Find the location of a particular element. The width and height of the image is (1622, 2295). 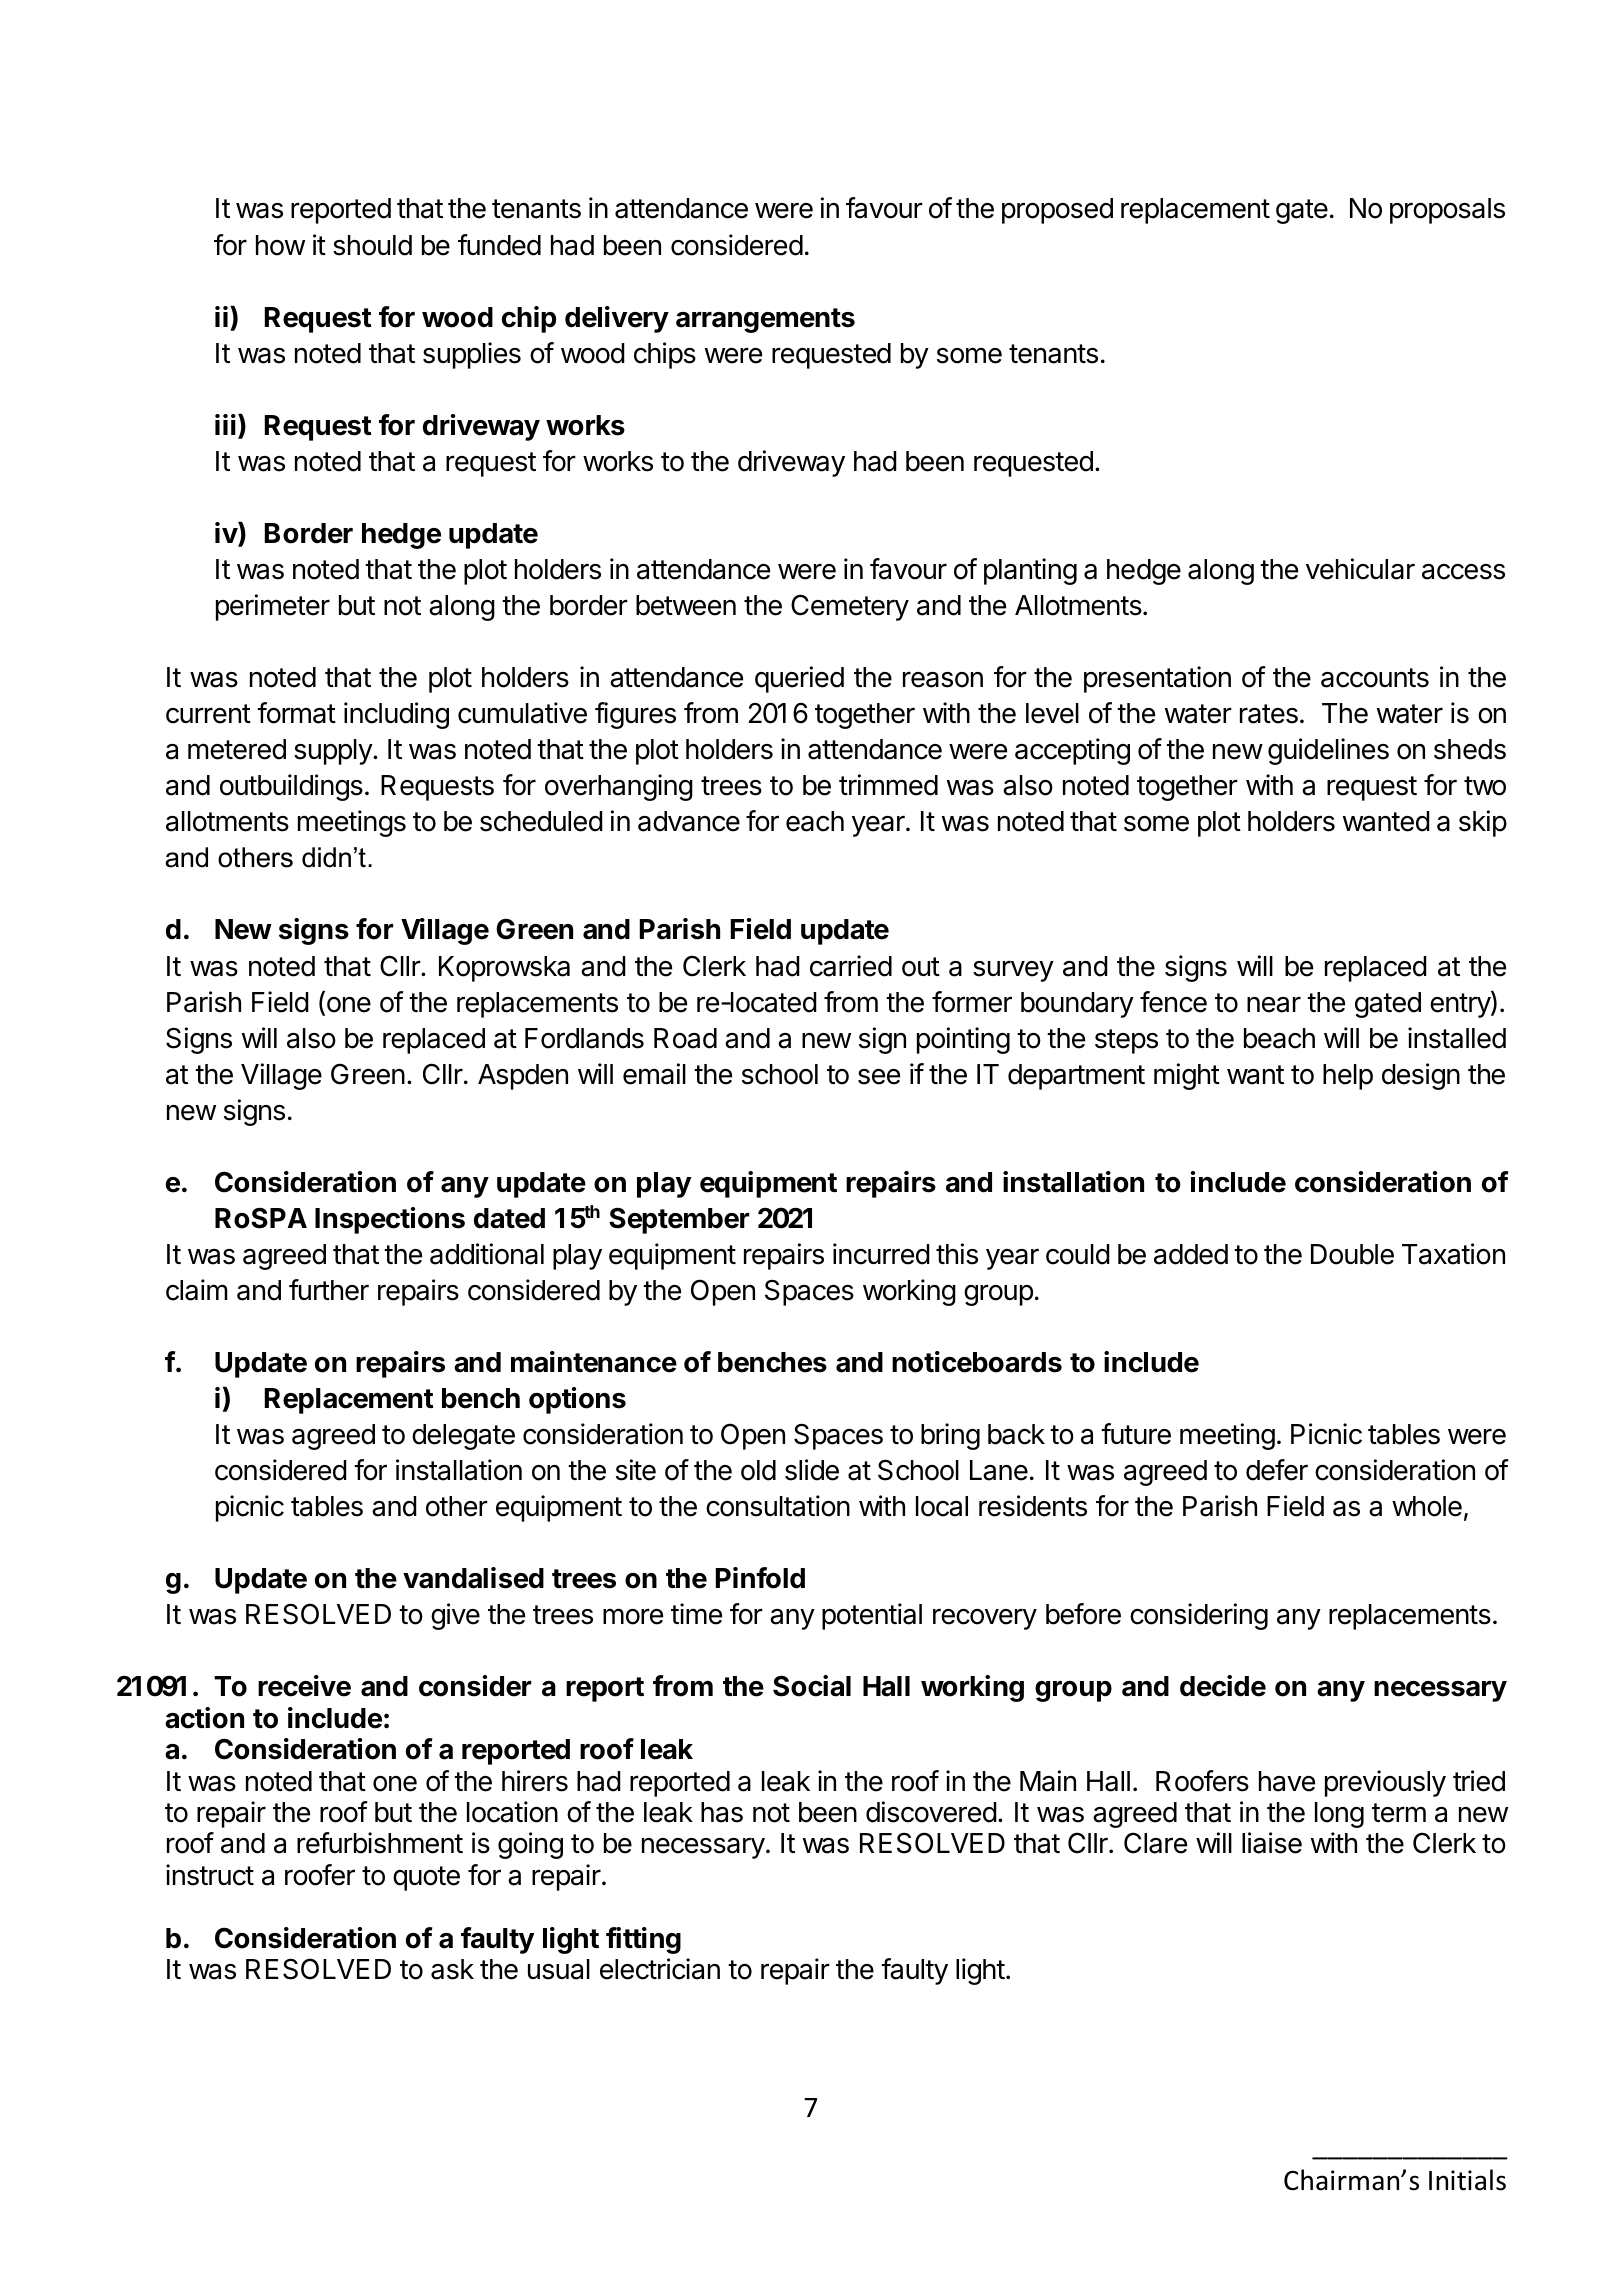

ask is located at coordinates (452, 1969).
